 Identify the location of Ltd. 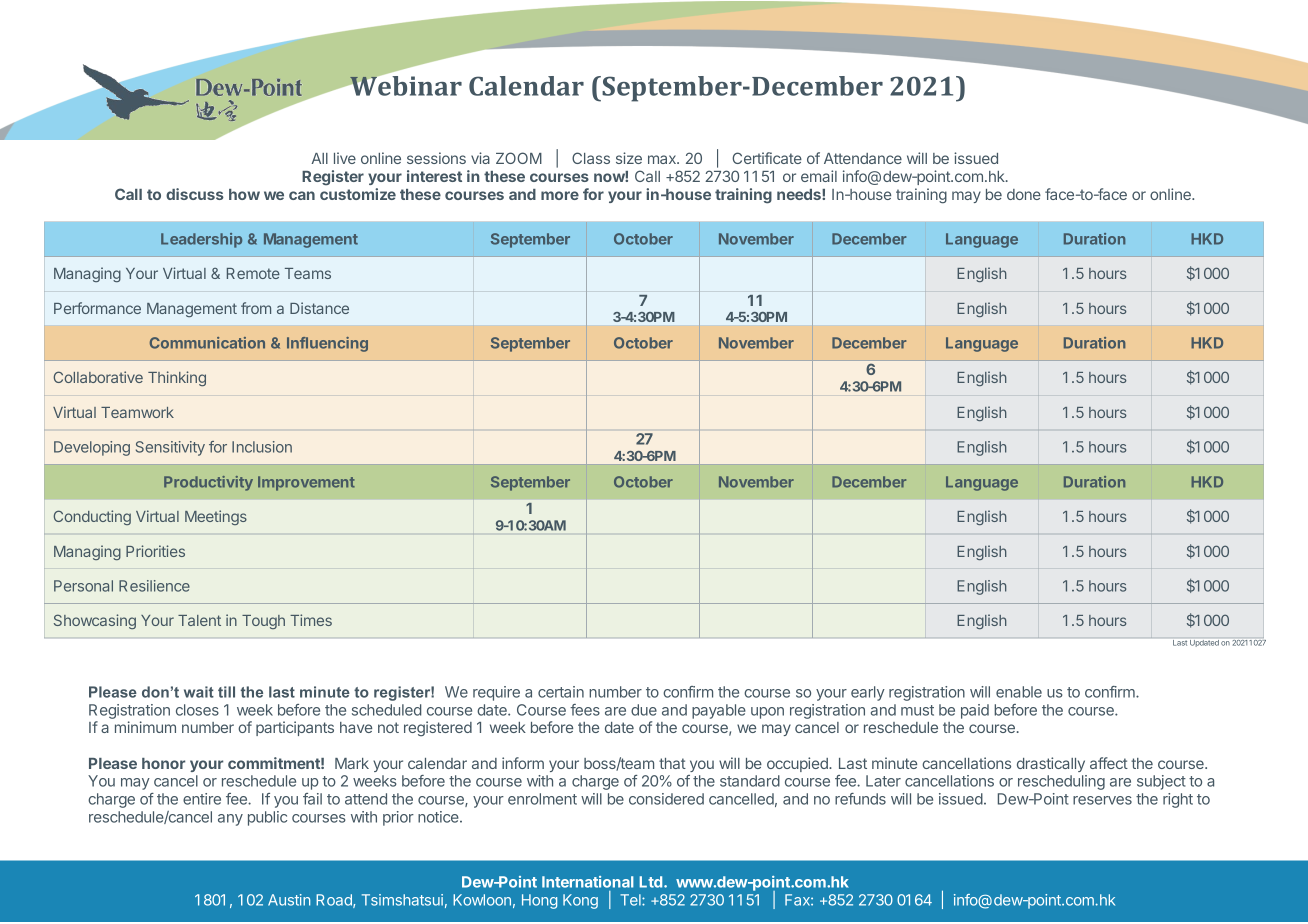
(652, 882).
